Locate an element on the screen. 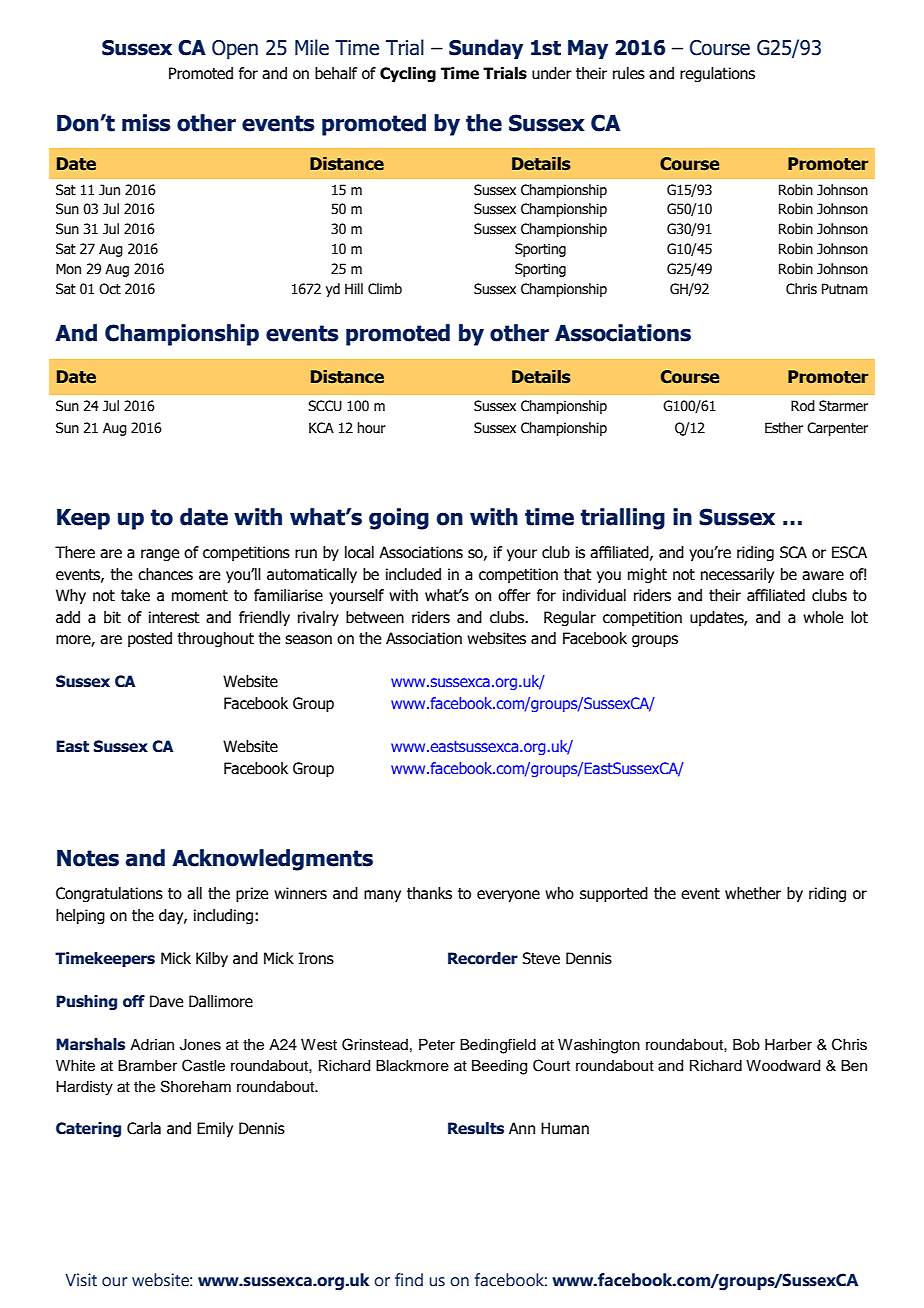 The width and height of the screenshot is (924, 1308). Sunday is located at coordinates (486, 49).
